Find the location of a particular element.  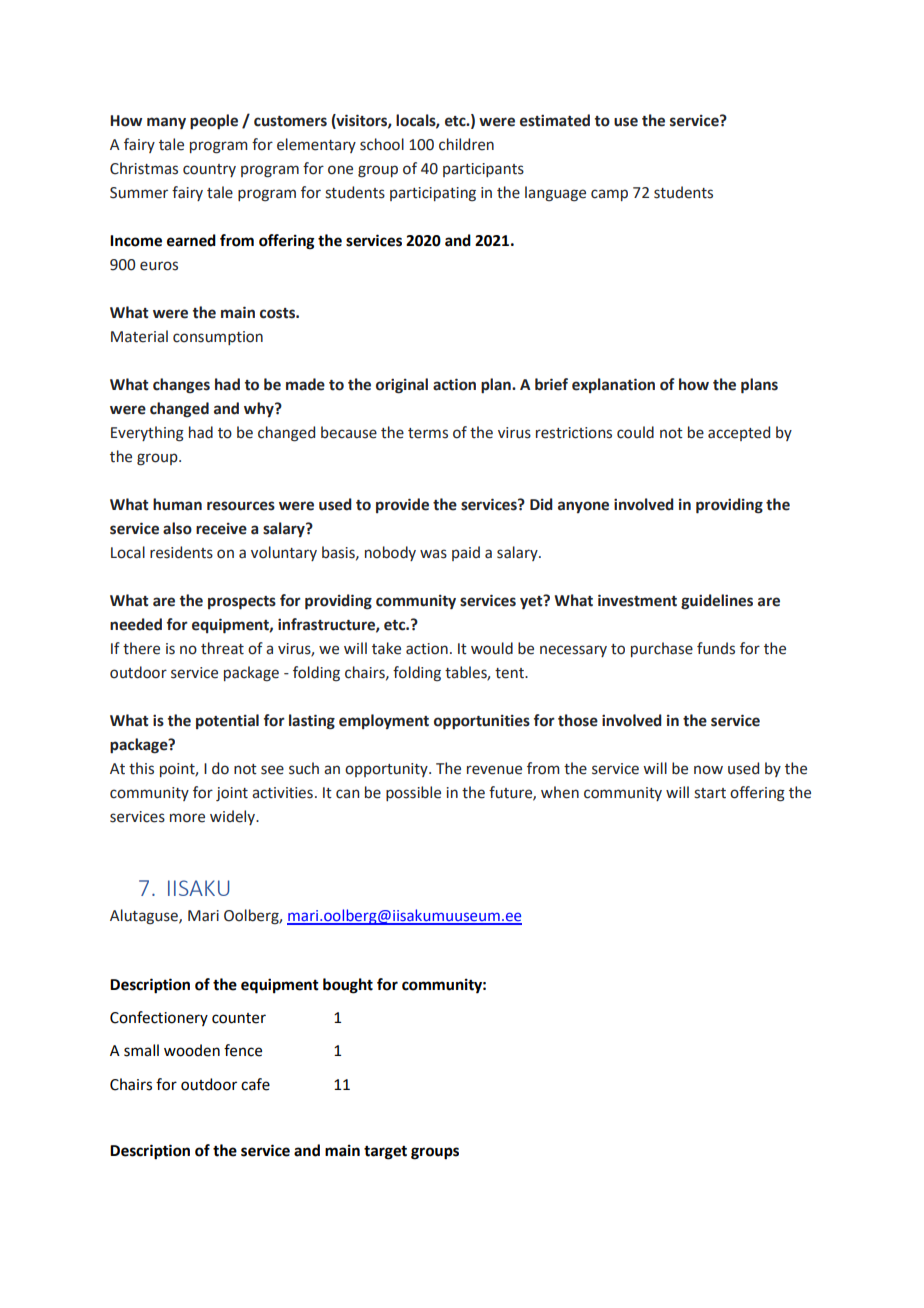

could is located at coordinates (635, 432).
